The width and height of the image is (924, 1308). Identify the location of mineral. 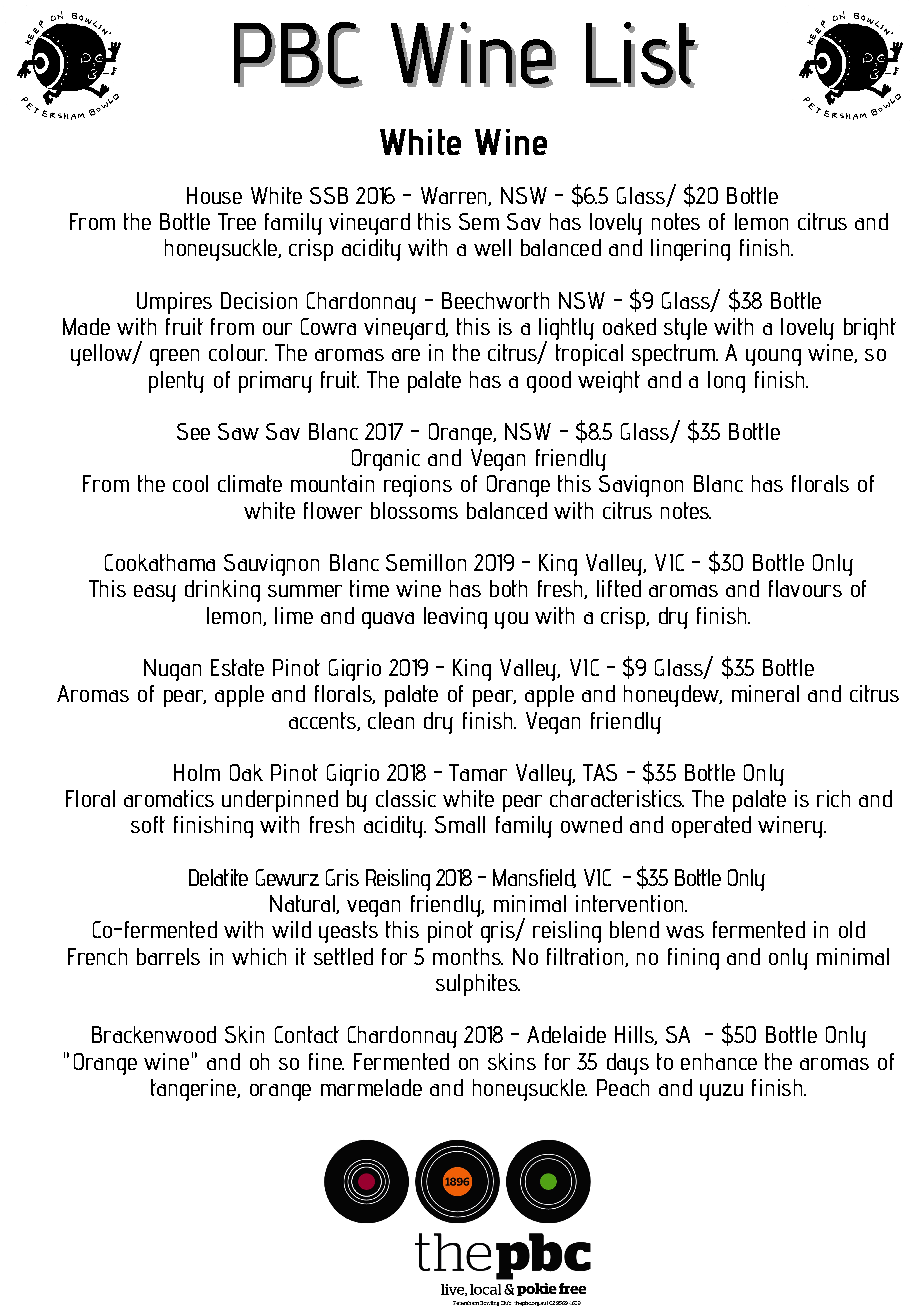
(765, 693).
